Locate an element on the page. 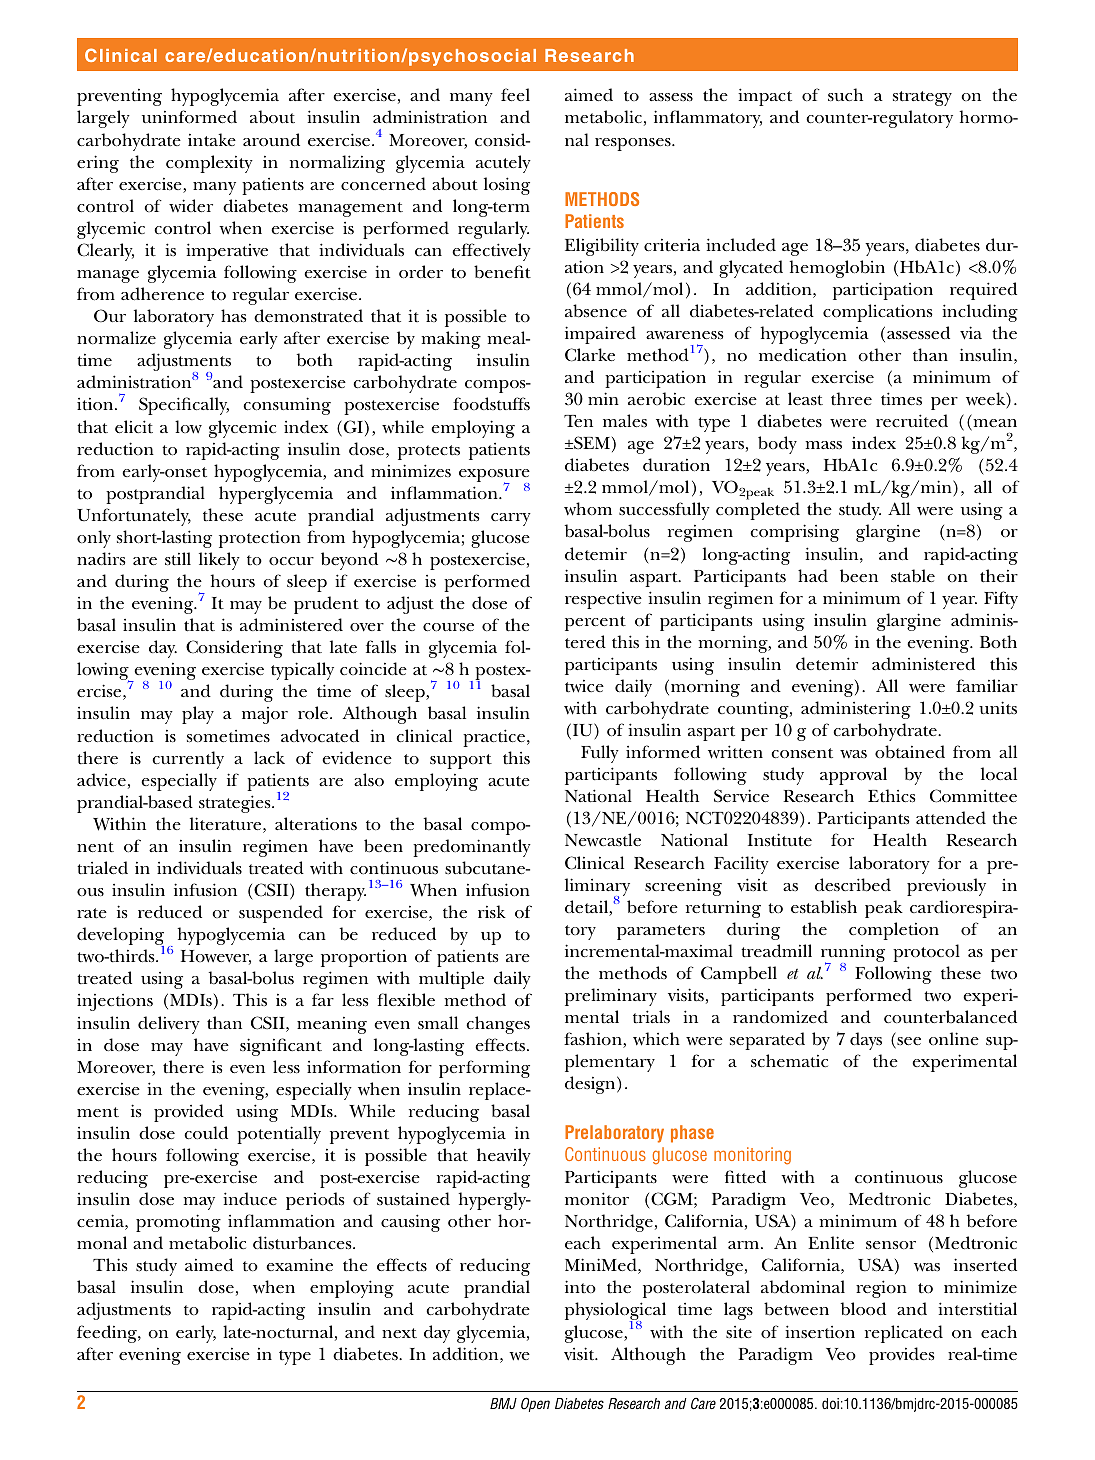 Image resolution: width=1095 pixels, height=1460 pixels. practice is located at coordinates (494, 738).
